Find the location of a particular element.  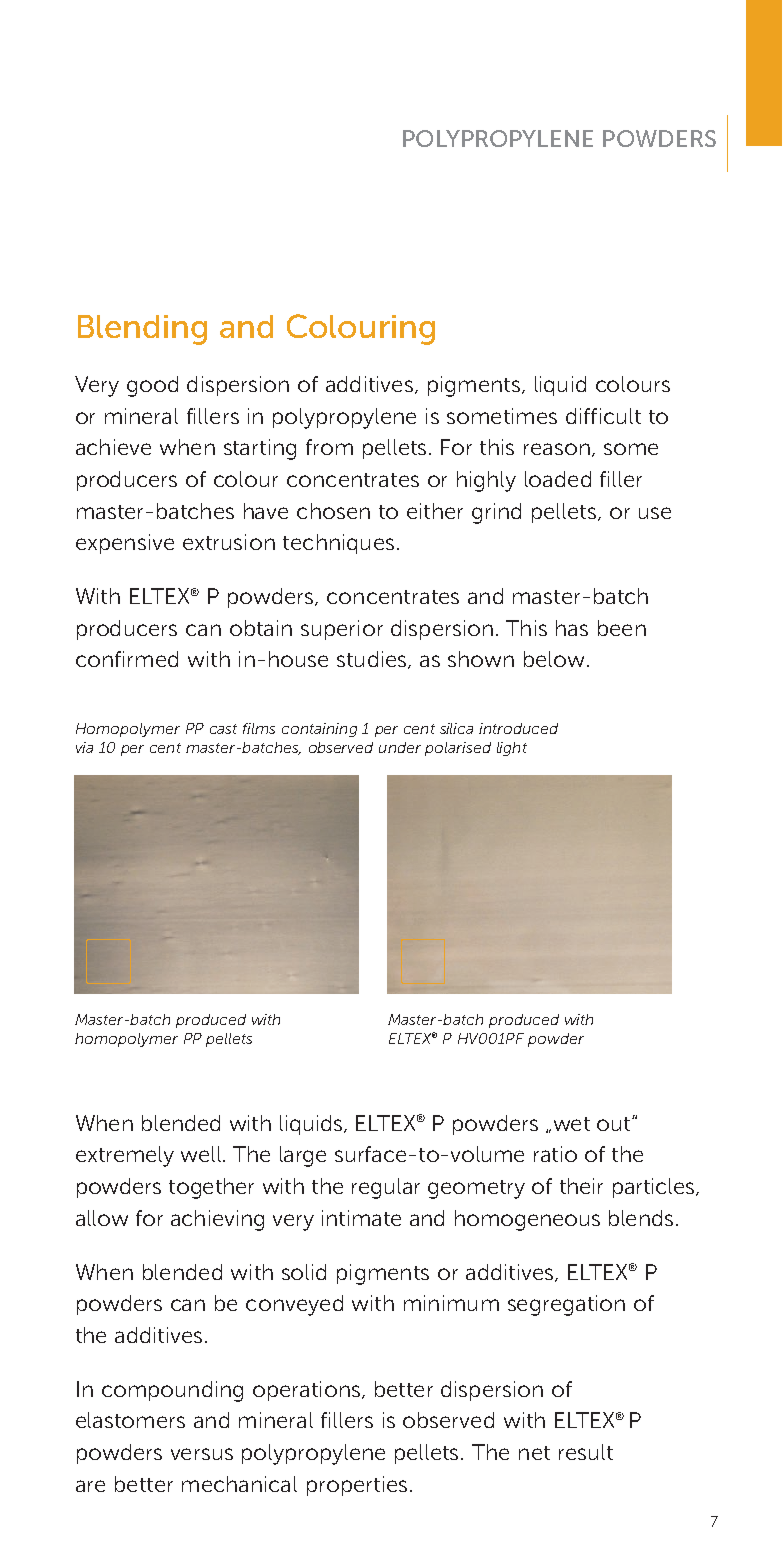

via is located at coordinates (84, 747).
